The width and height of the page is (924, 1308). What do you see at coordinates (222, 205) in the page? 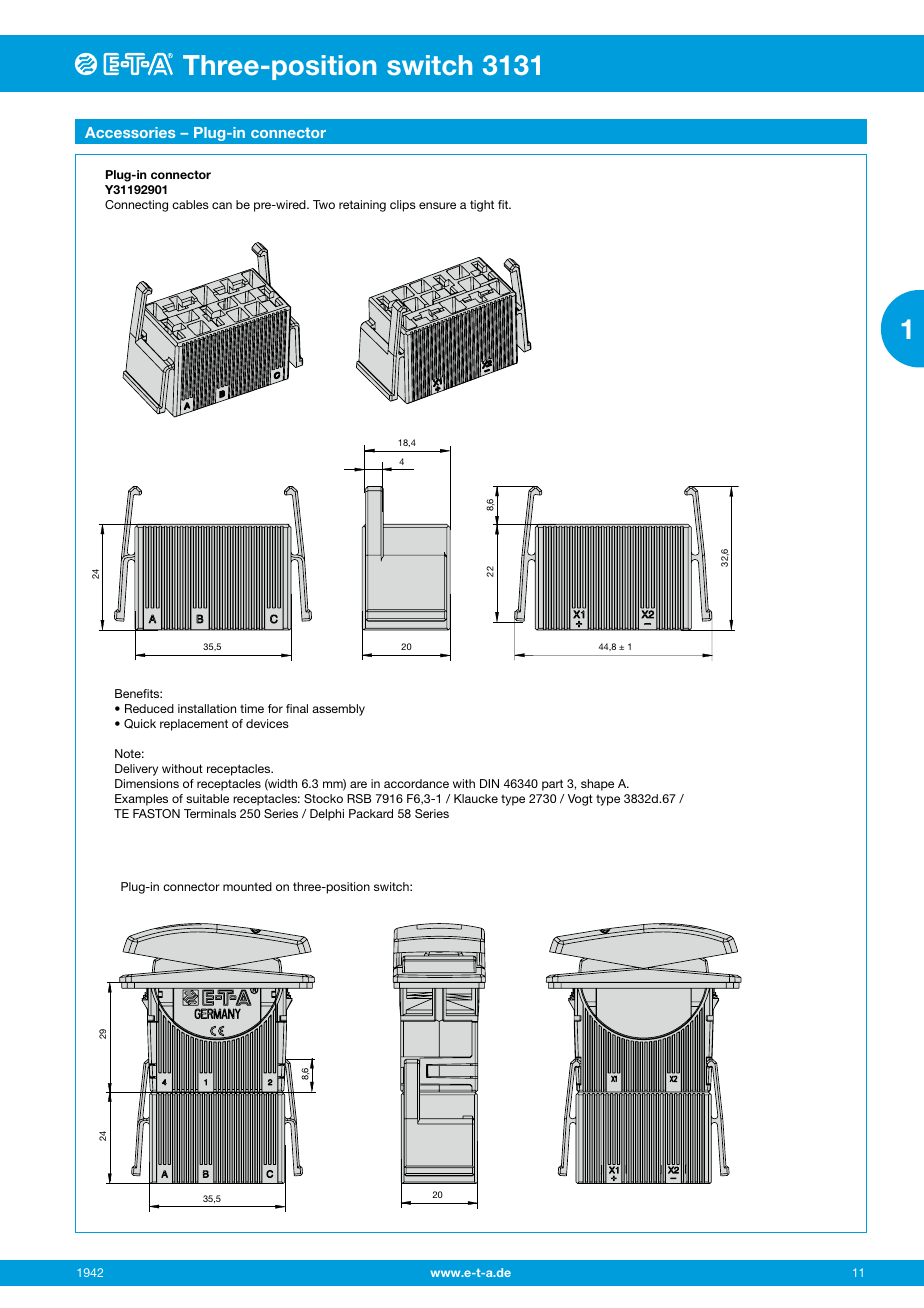
I see `can` at bounding box center [222, 205].
